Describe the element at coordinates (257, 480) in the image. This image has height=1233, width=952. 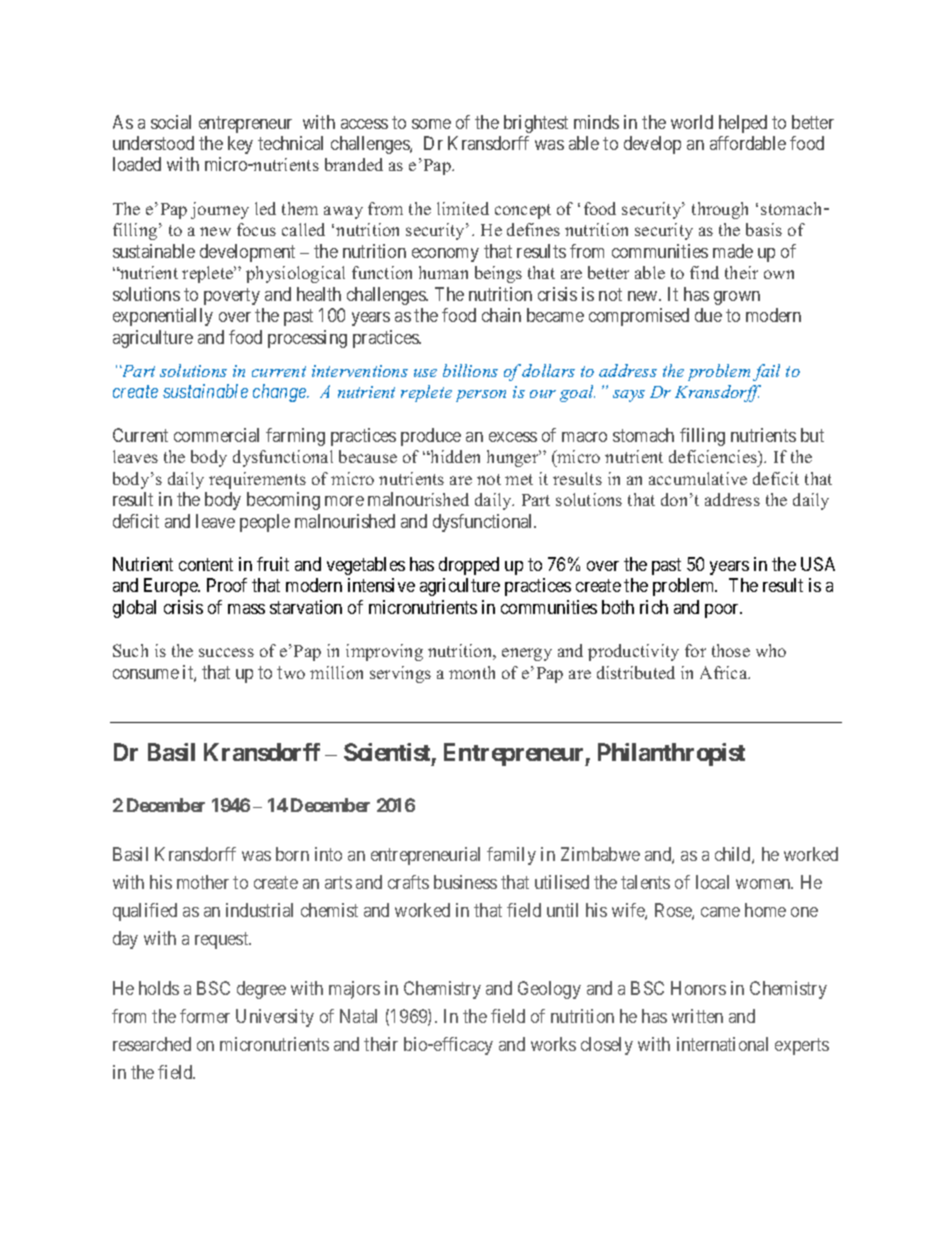
I see `requirements` at that location.
